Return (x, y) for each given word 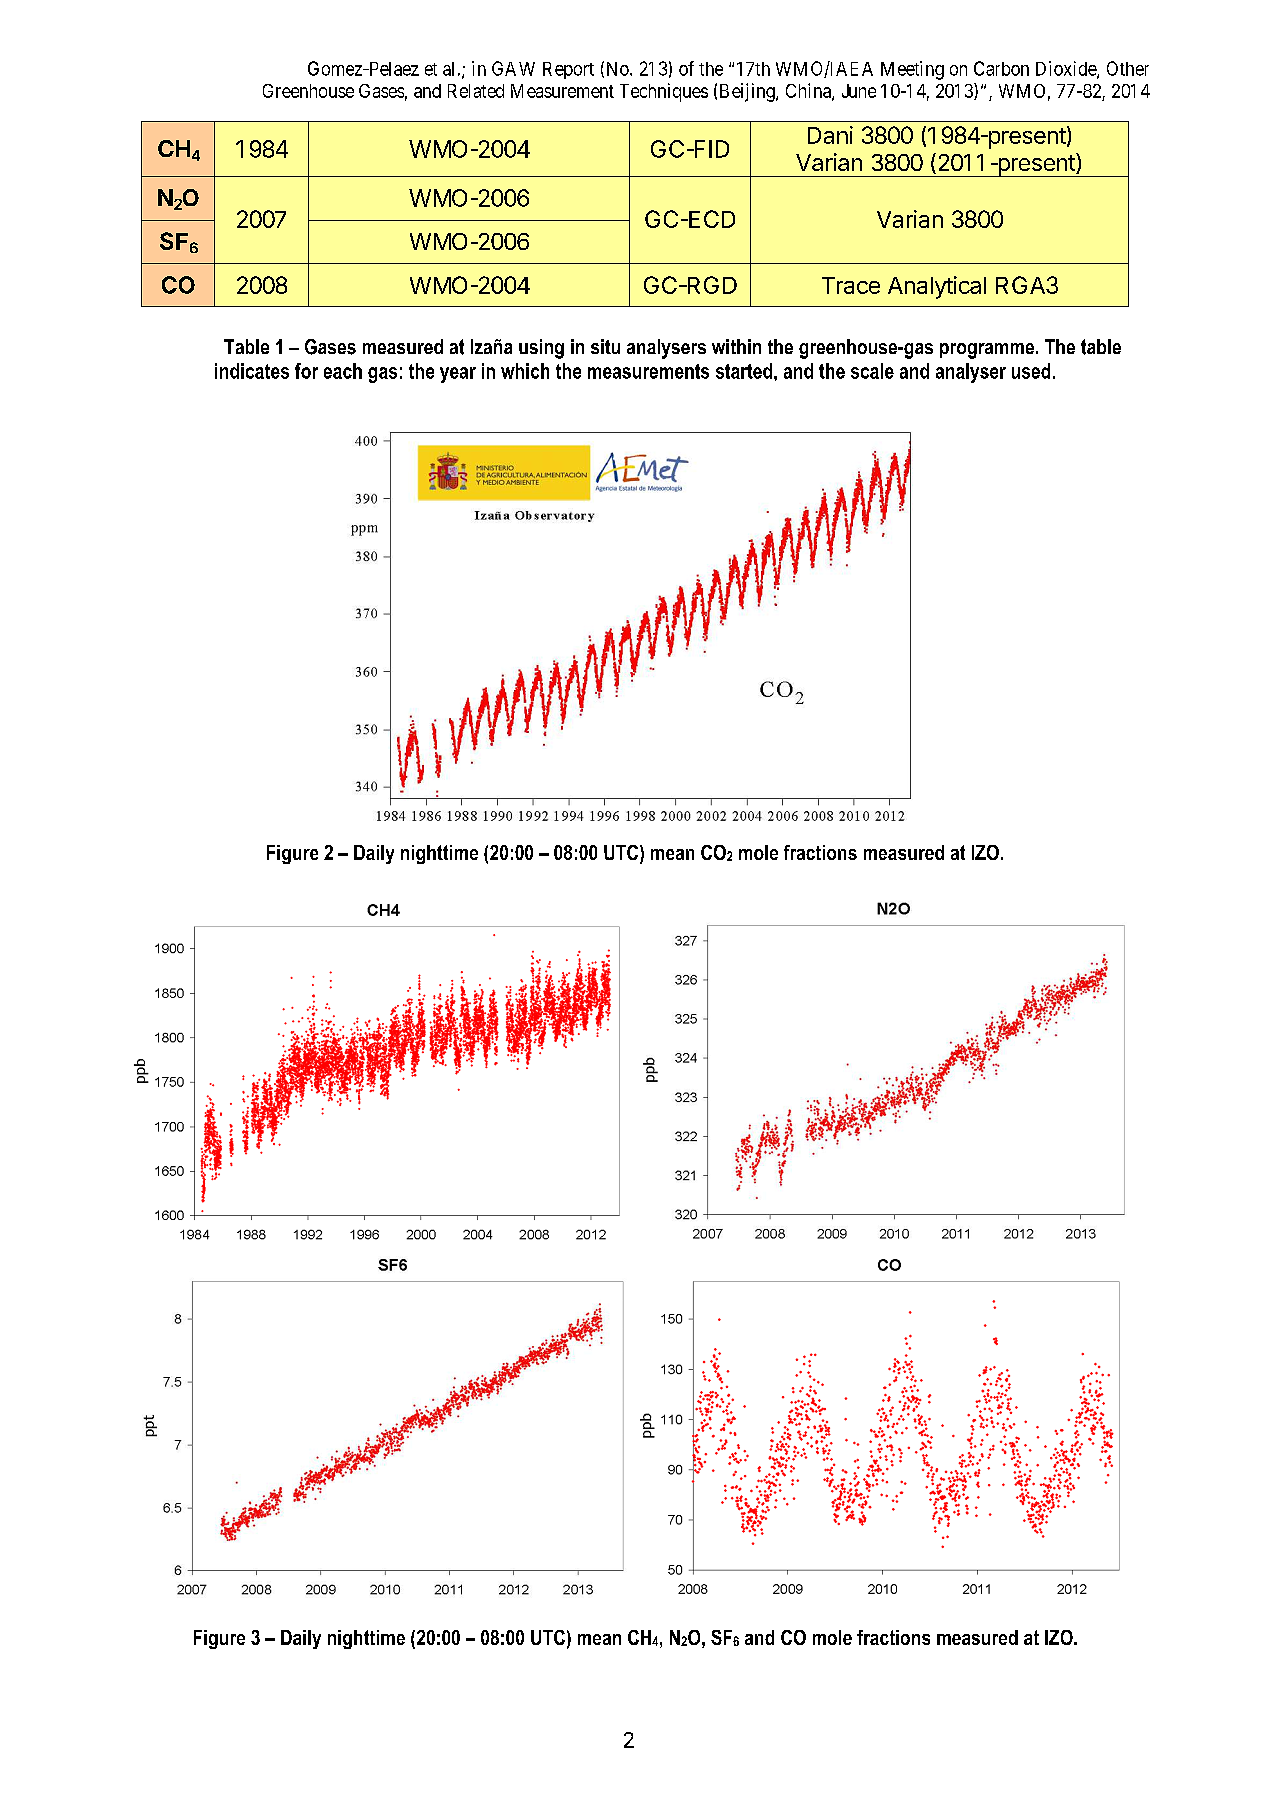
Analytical (937, 287)
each (343, 371)
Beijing (748, 92)
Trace (851, 285)
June (859, 91)
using (541, 349)
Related (476, 91)
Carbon (1001, 68)
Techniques (664, 92)
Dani (830, 135)
